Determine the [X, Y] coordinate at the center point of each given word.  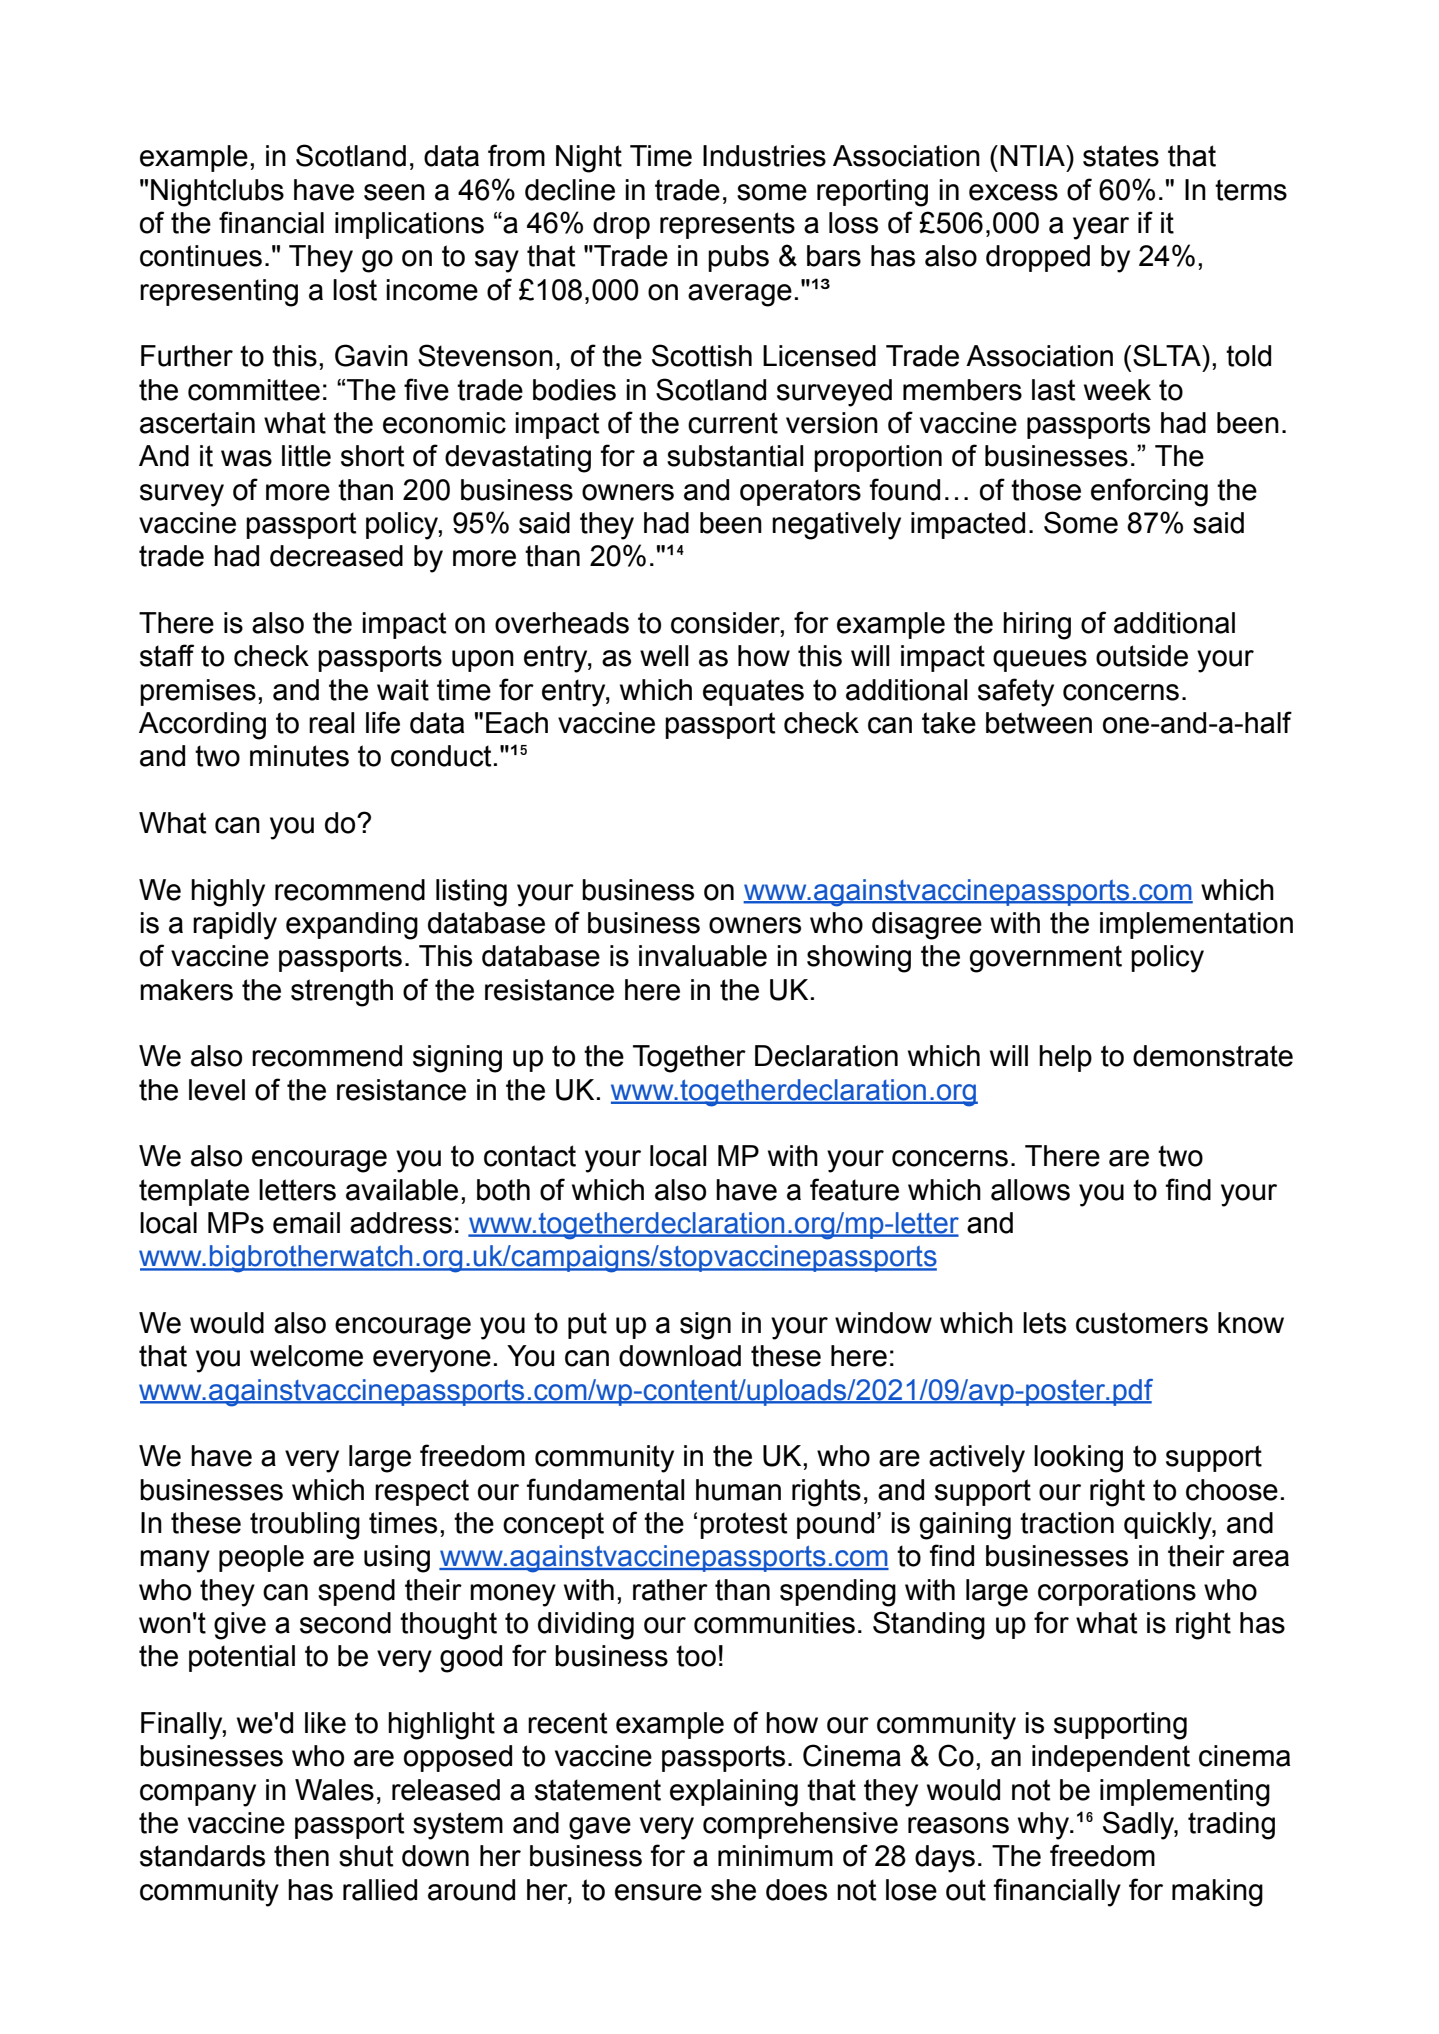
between [1039, 723]
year [1101, 228]
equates [753, 692]
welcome [306, 1356]
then [301, 1856]
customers [1142, 1323]
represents [727, 225]
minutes [299, 756]
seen [394, 192]
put [587, 1325]
